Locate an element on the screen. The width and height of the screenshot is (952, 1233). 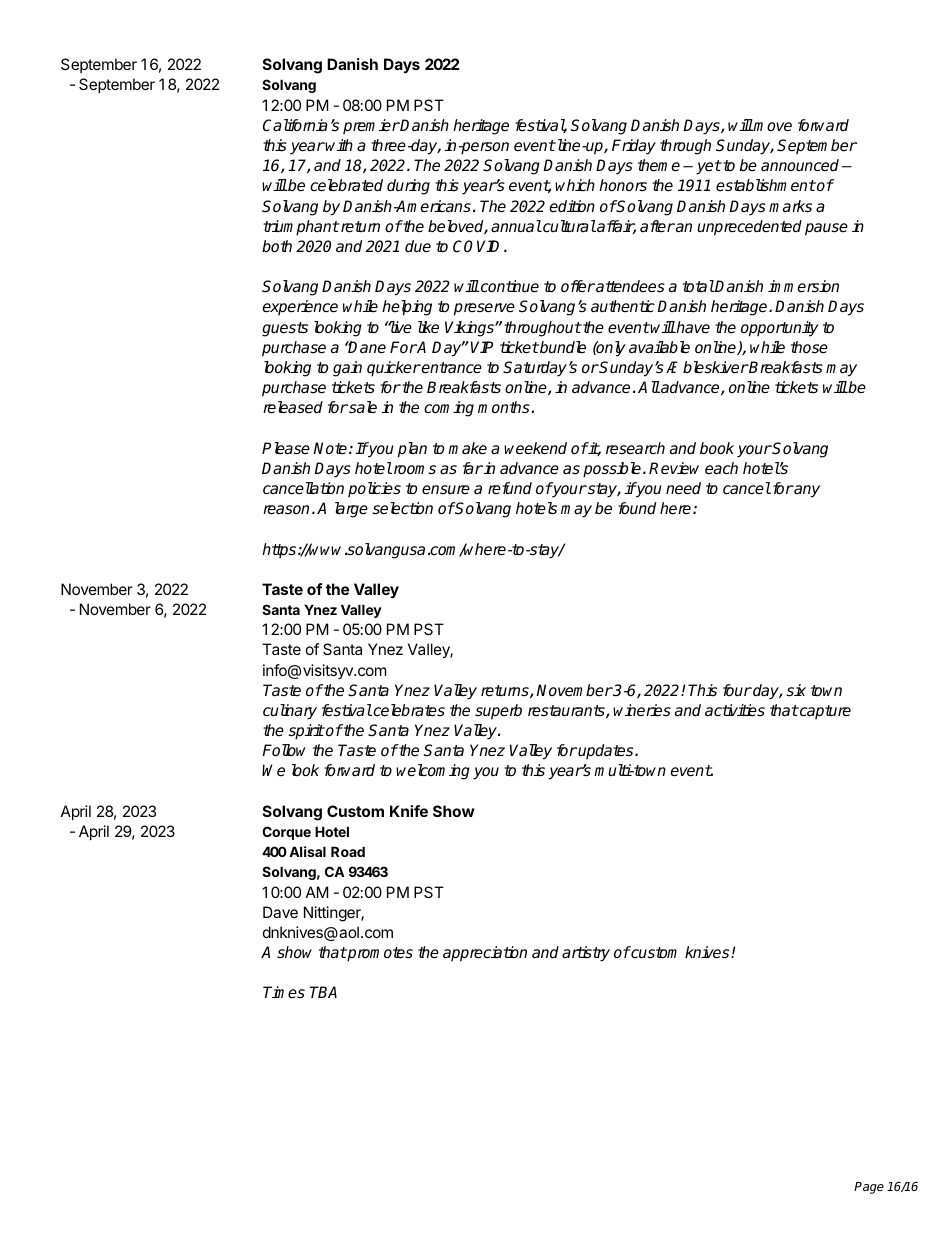
with is located at coordinates (339, 145).
